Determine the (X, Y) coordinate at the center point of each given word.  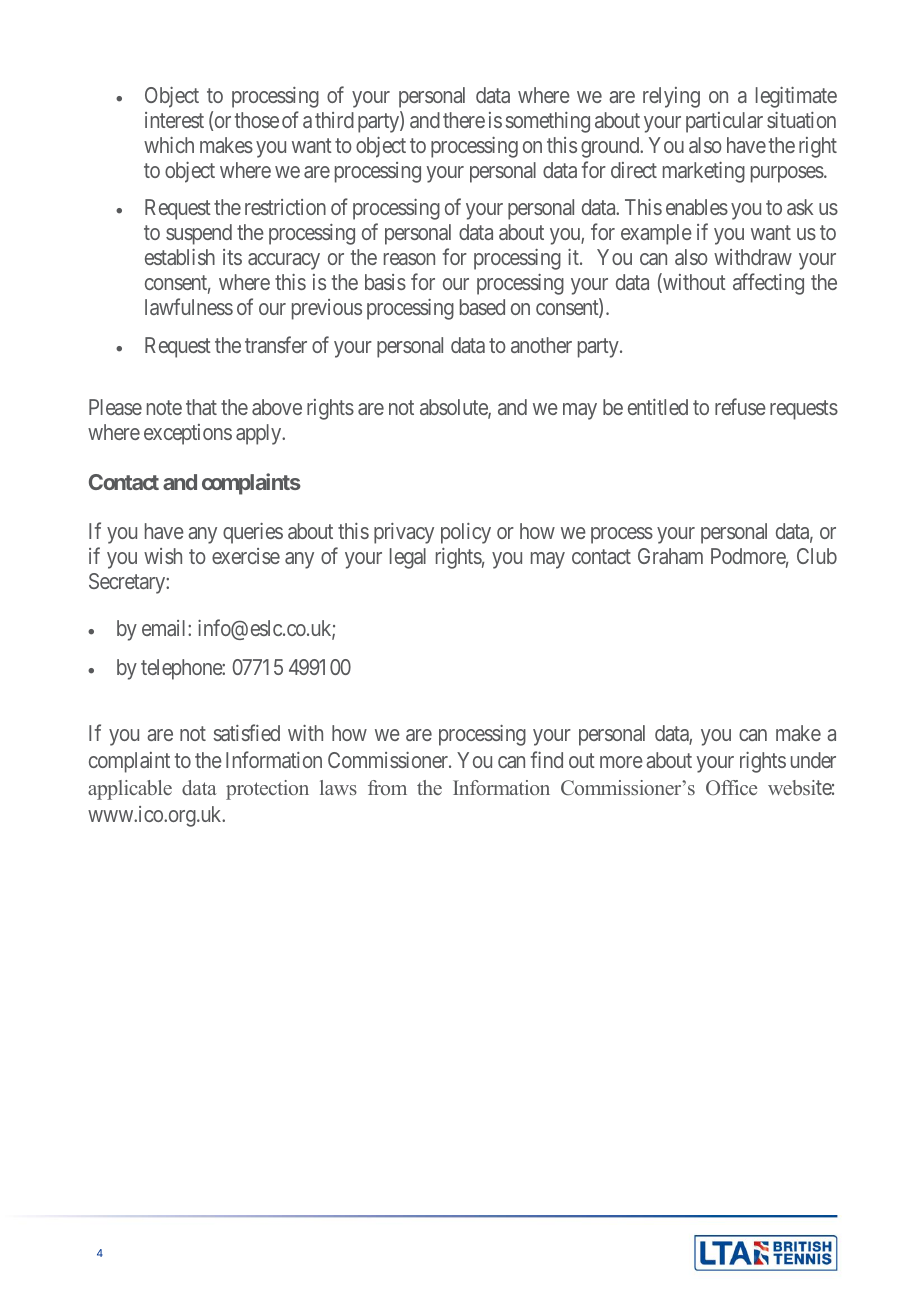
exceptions (188, 434)
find (547, 759)
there (464, 120)
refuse (740, 406)
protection (267, 790)
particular (724, 122)
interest (174, 120)
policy (466, 533)
